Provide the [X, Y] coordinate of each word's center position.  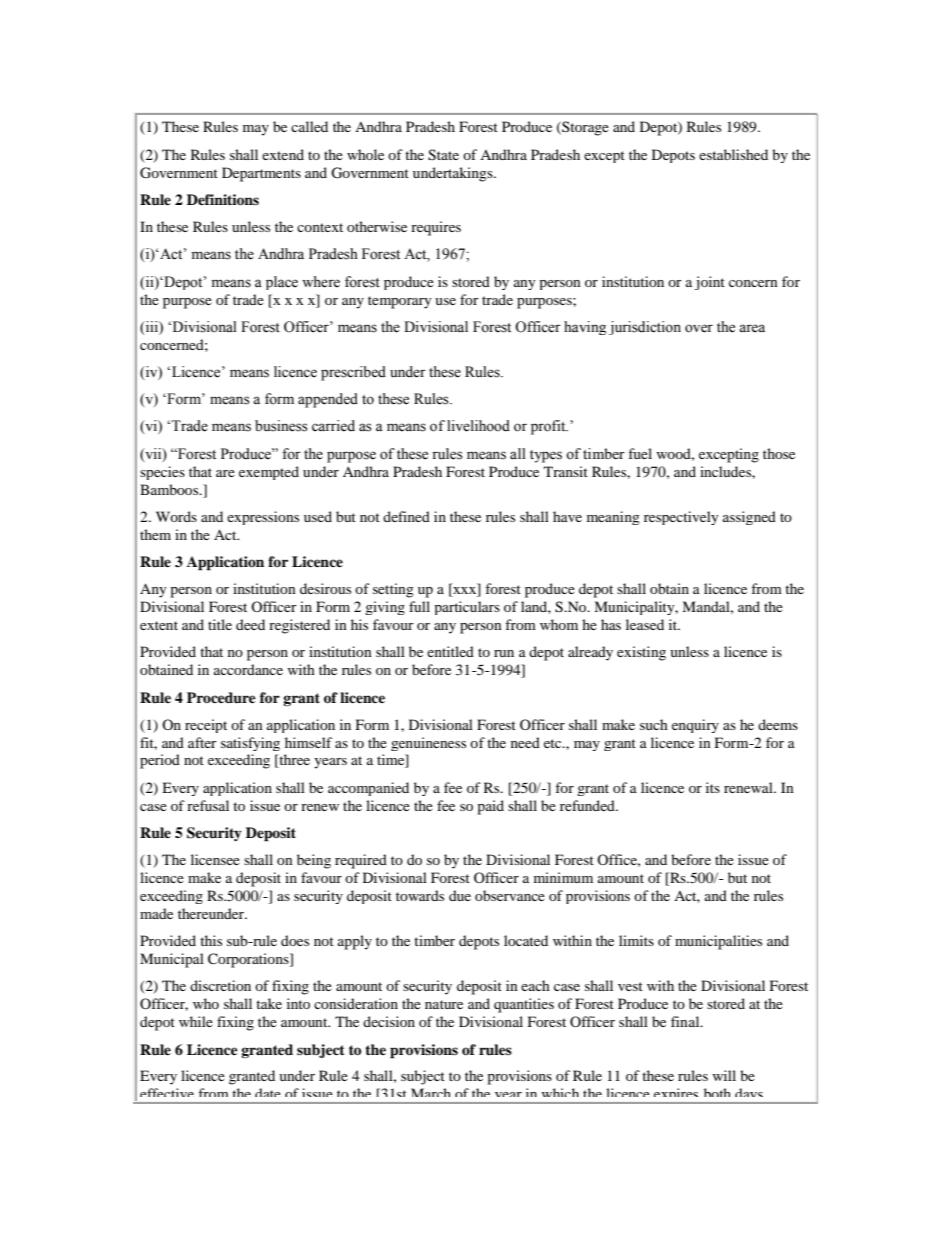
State [443, 155]
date [267, 1093]
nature [444, 1004]
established [733, 154]
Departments [261, 174]
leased [645, 624]
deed [250, 624]
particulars [467, 608]
